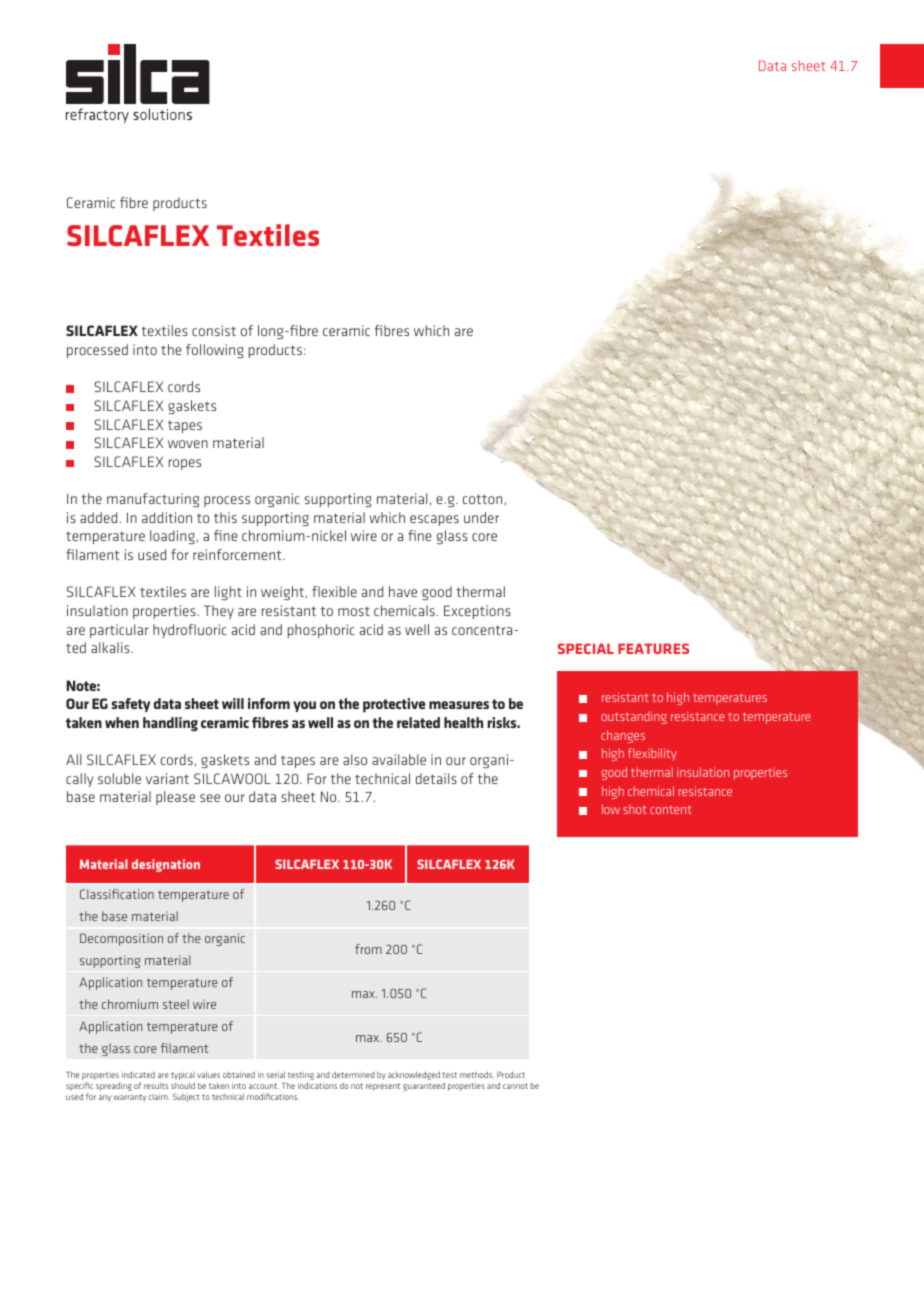 The image size is (924, 1308). What do you see at coordinates (138, 1074) in the screenshot?
I see `indicated` at bounding box center [138, 1074].
